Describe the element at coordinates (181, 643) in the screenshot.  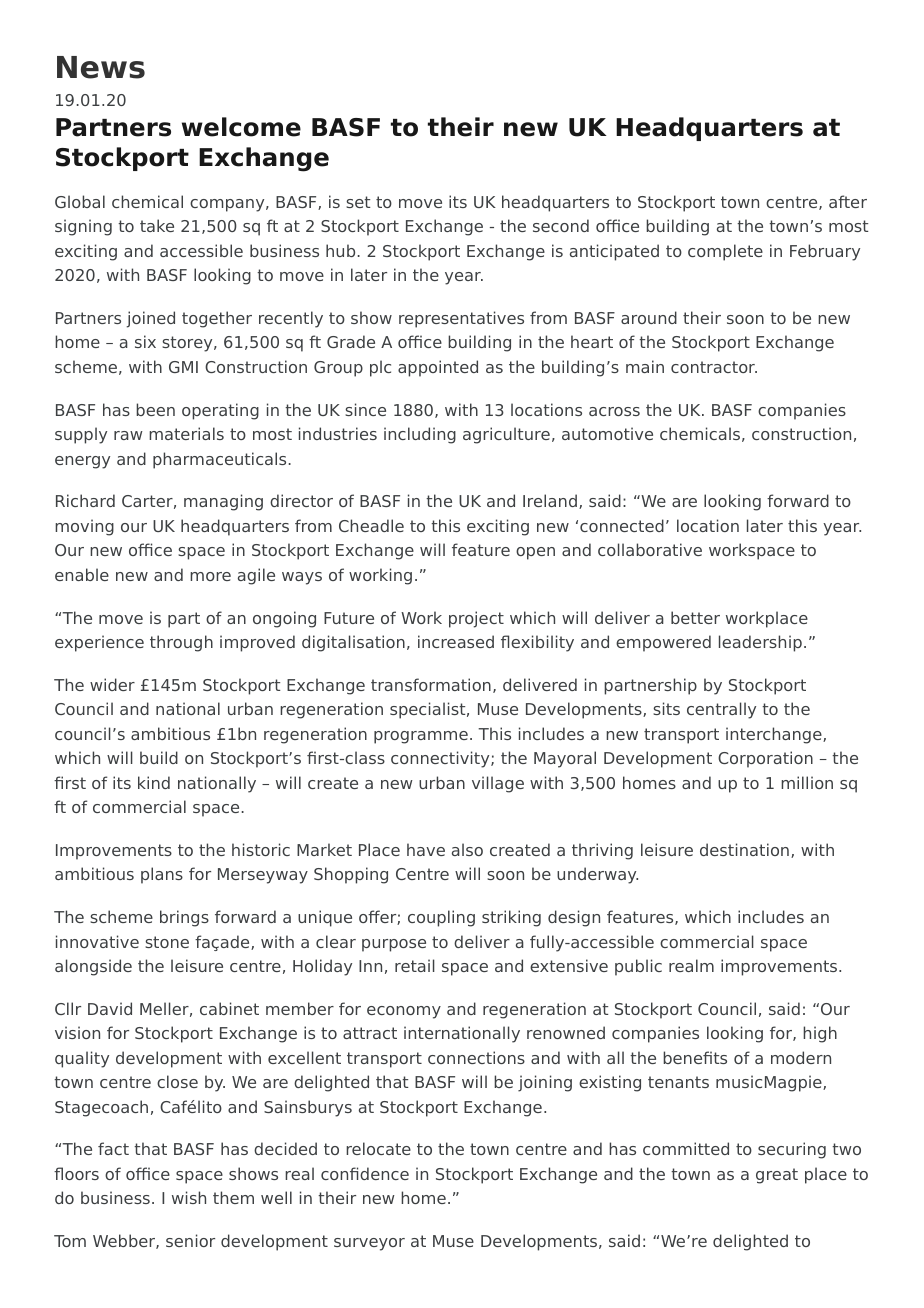
I see `through` at that location.
